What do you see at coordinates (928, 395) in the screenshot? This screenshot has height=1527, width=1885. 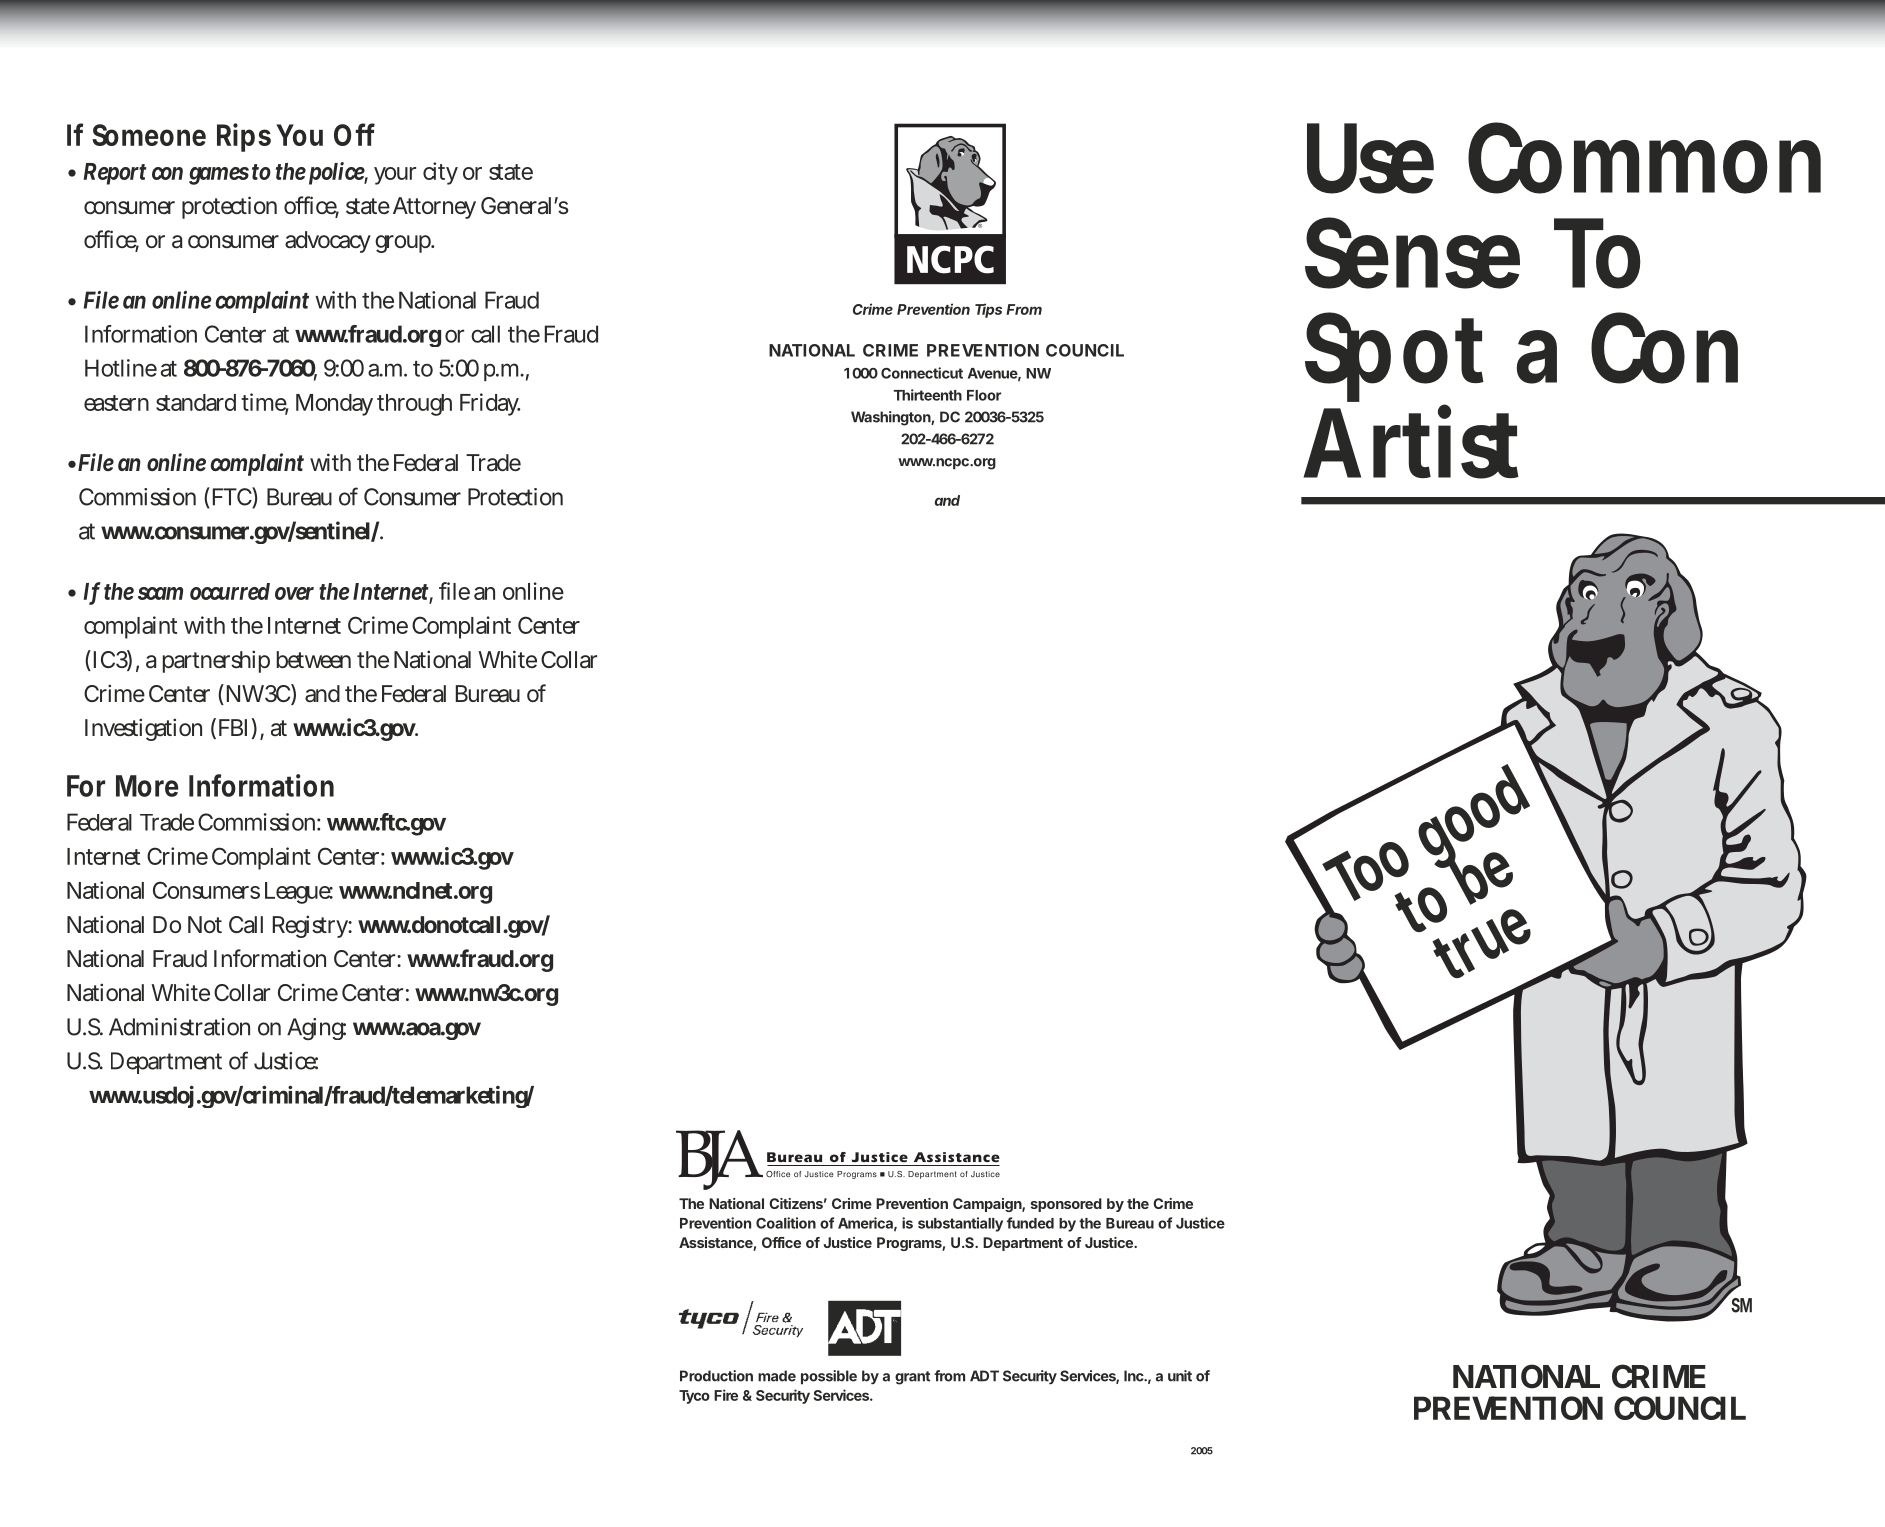 I see `Thirteenth` at bounding box center [928, 395].
